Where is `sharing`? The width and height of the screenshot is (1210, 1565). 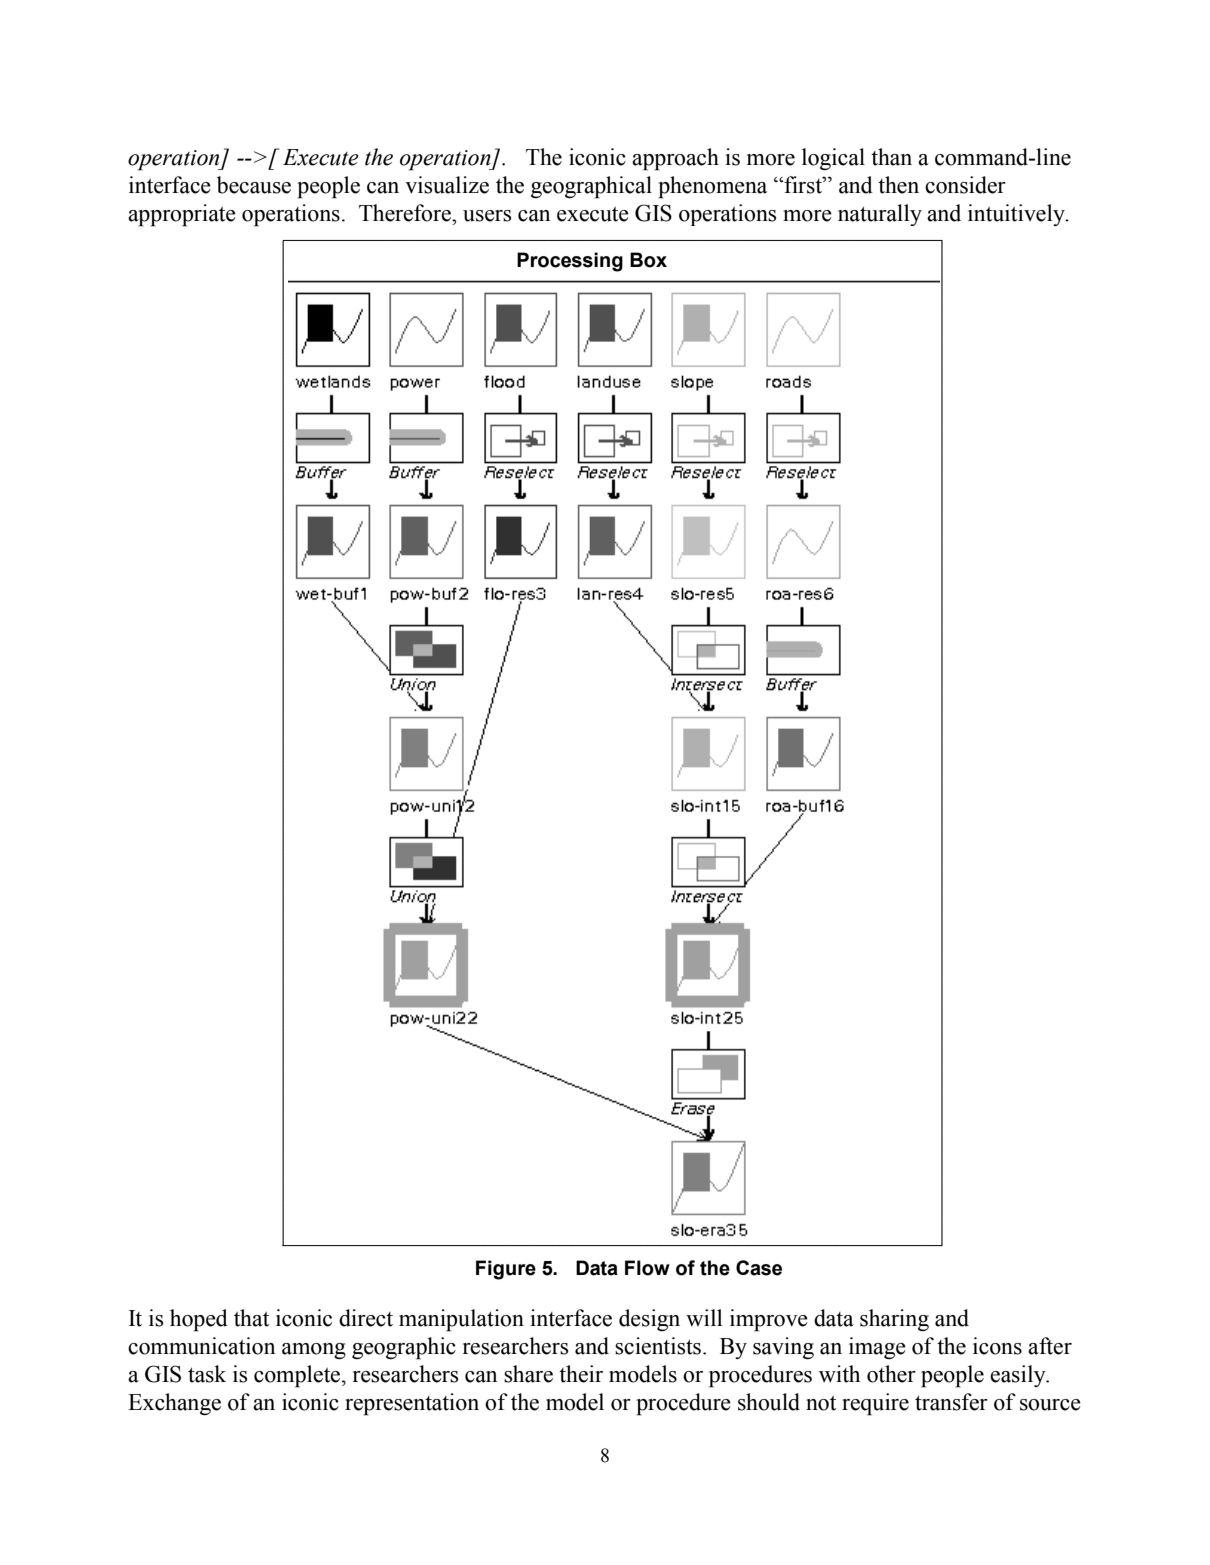 sharing is located at coordinates (894, 1320).
